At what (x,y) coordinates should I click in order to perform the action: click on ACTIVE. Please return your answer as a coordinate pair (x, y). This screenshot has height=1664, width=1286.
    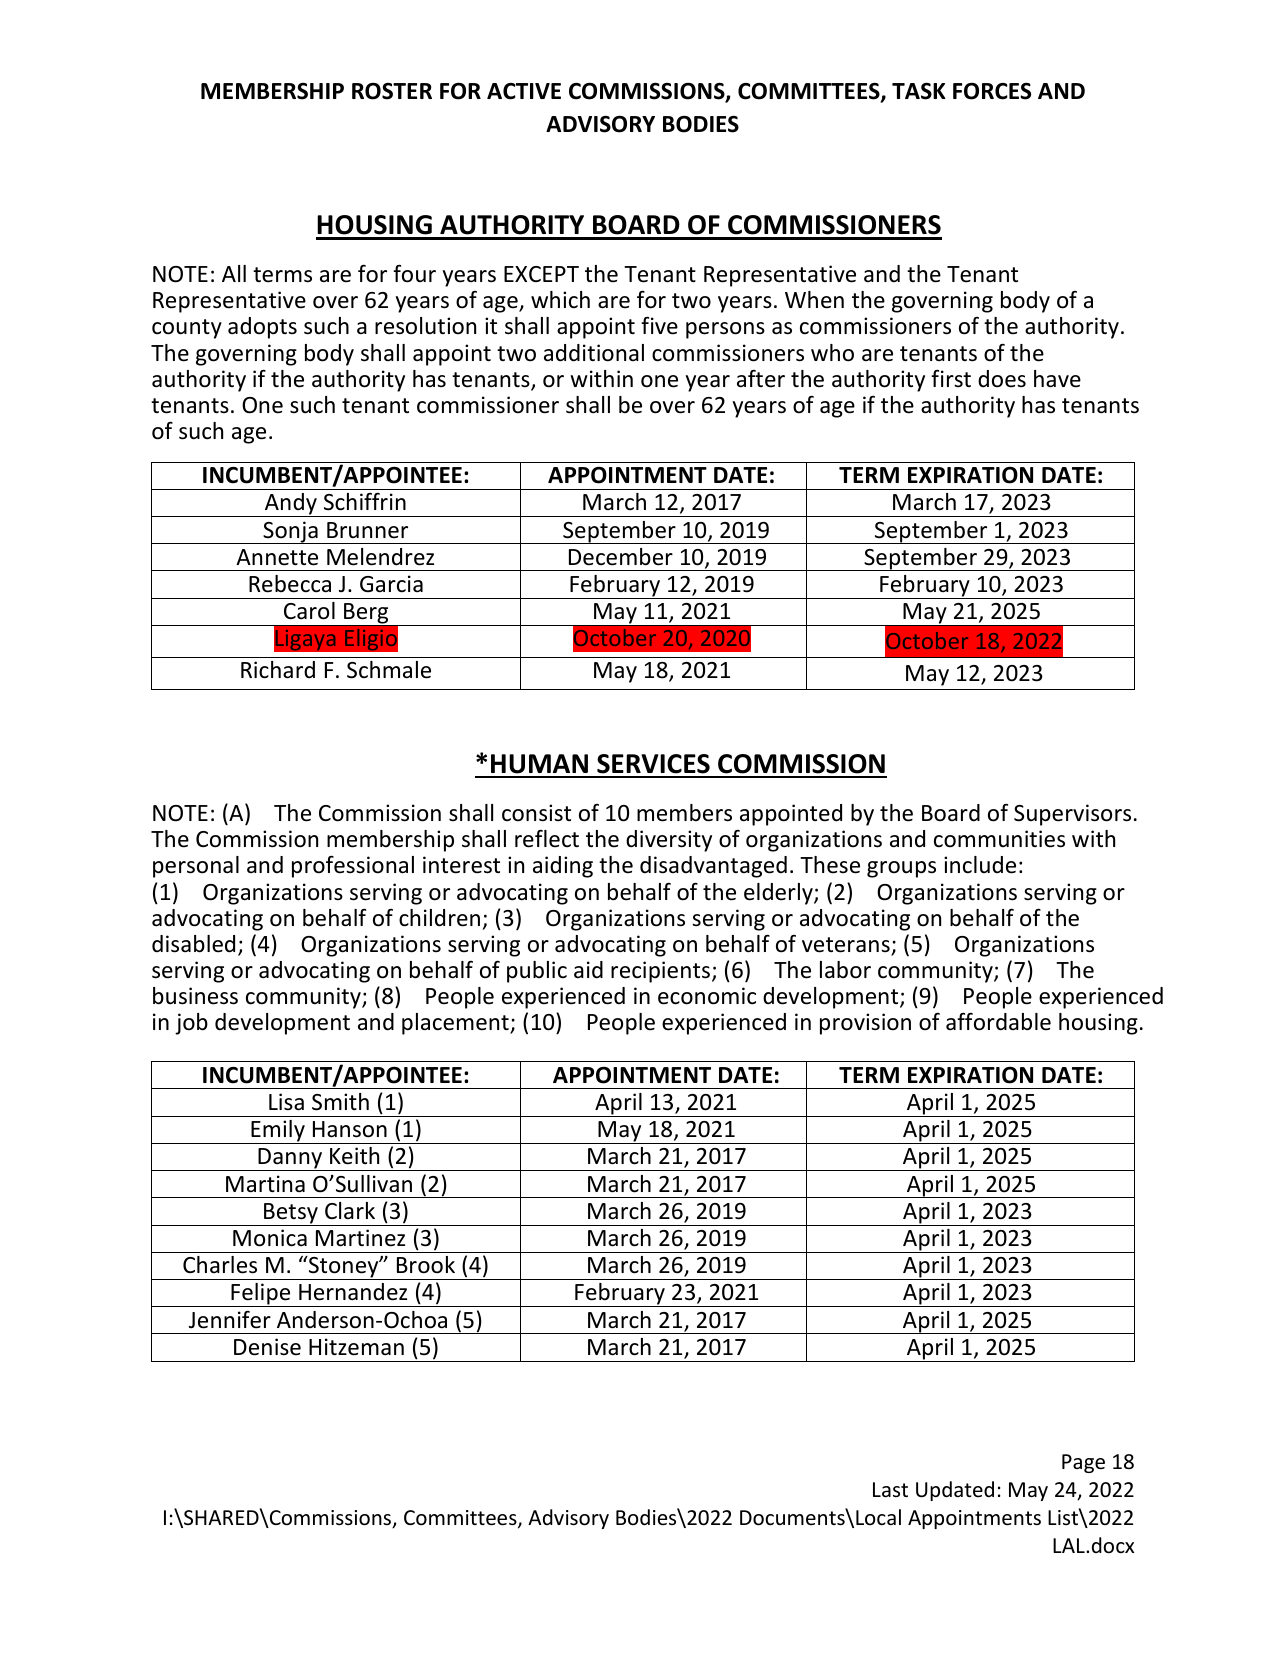
    Looking at the image, I should click on (524, 91).
